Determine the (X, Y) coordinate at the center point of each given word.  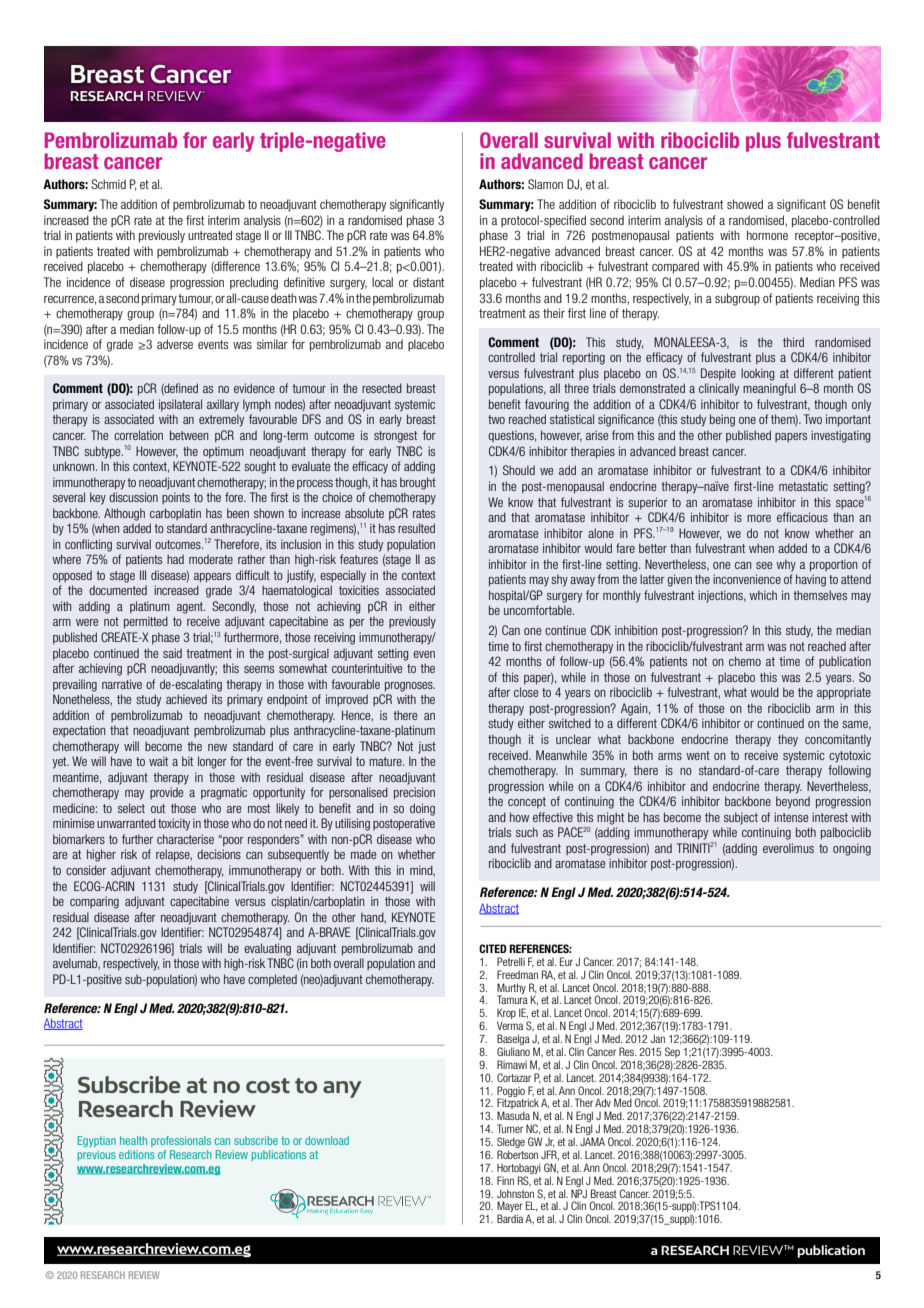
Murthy (511, 989)
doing (422, 809)
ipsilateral (180, 405)
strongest (395, 437)
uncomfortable (539, 610)
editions (137, 1154)
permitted (146, 622)
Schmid (108, 184)
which (763, 595)
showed (745, 204)
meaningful (769, 389)
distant (428, 282)
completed (272, 980)
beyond (793, 802)
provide (166, 793)
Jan (658, 1038)
